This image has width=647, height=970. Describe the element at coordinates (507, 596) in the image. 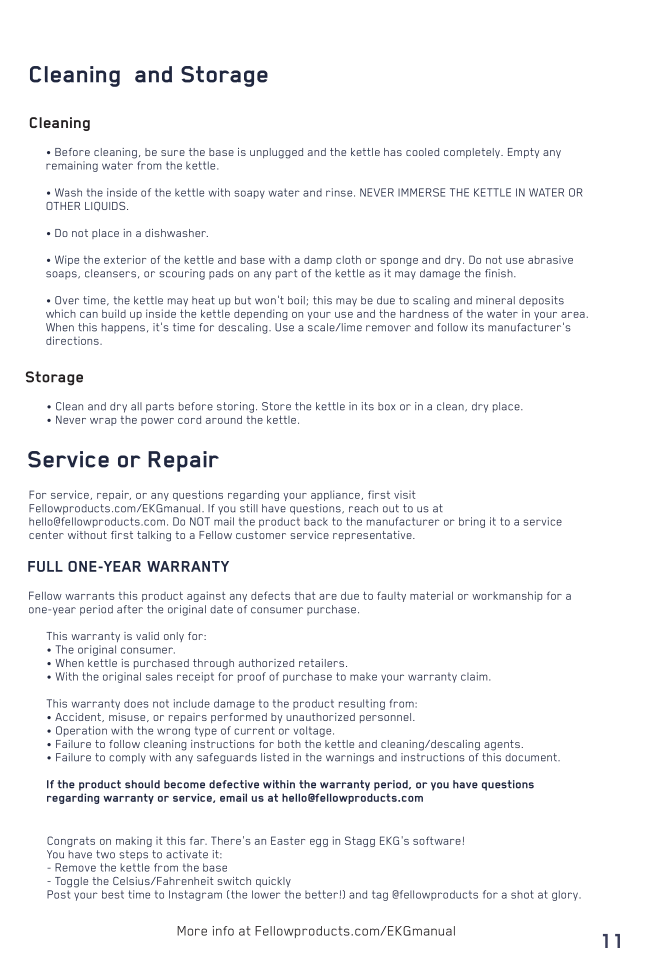

I see `workmanship` at that location.
